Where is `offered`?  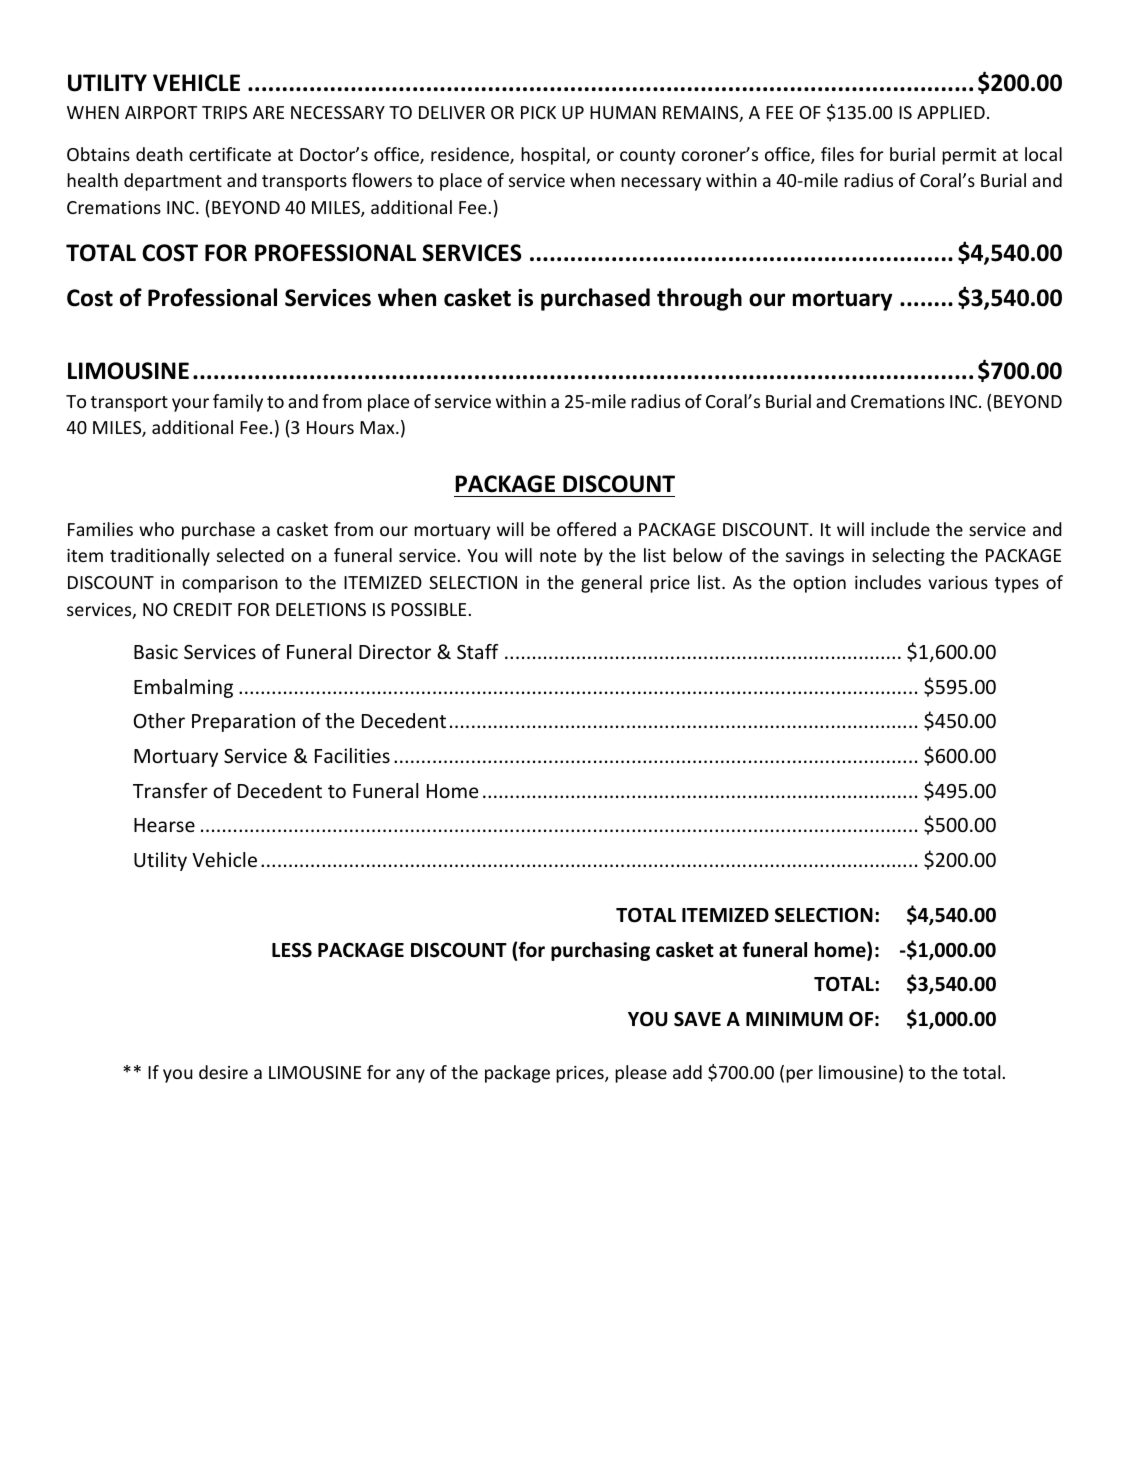 offered is located at coordinates (586, 529).
